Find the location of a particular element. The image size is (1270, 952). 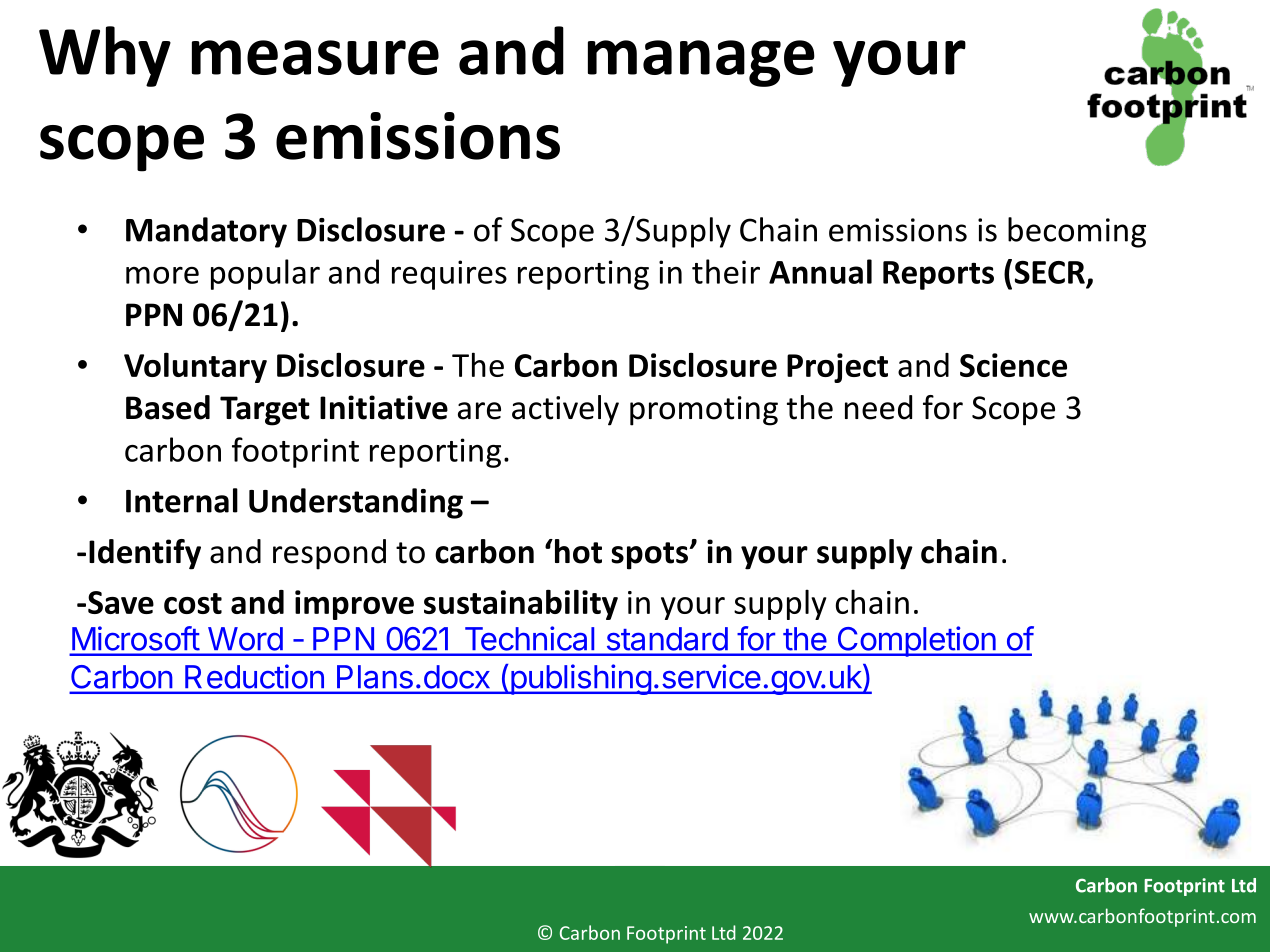

Word is located at coordinates (245, 639).
